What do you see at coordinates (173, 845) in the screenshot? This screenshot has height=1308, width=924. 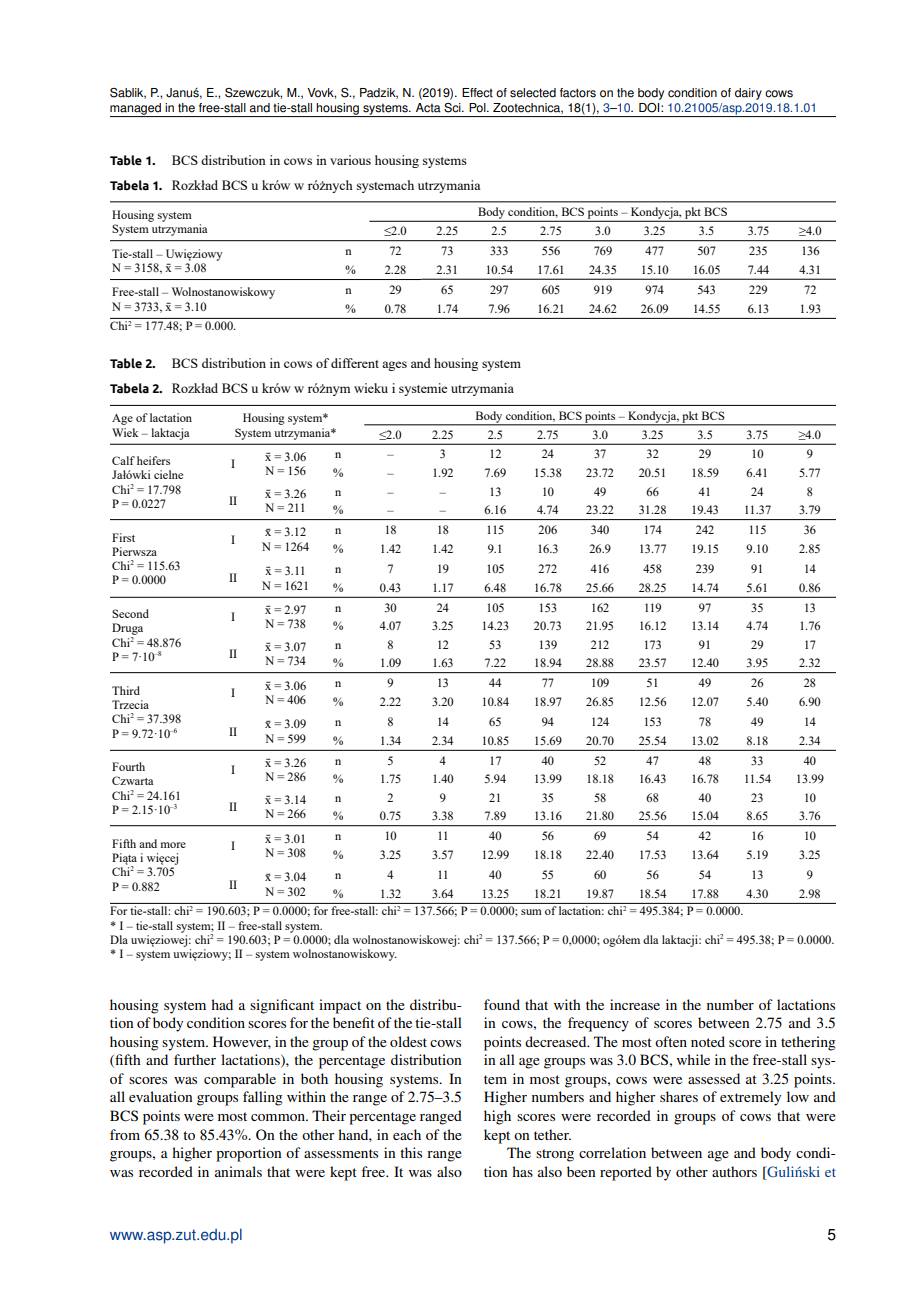 I see `more` at bounding box center [173, 845].
